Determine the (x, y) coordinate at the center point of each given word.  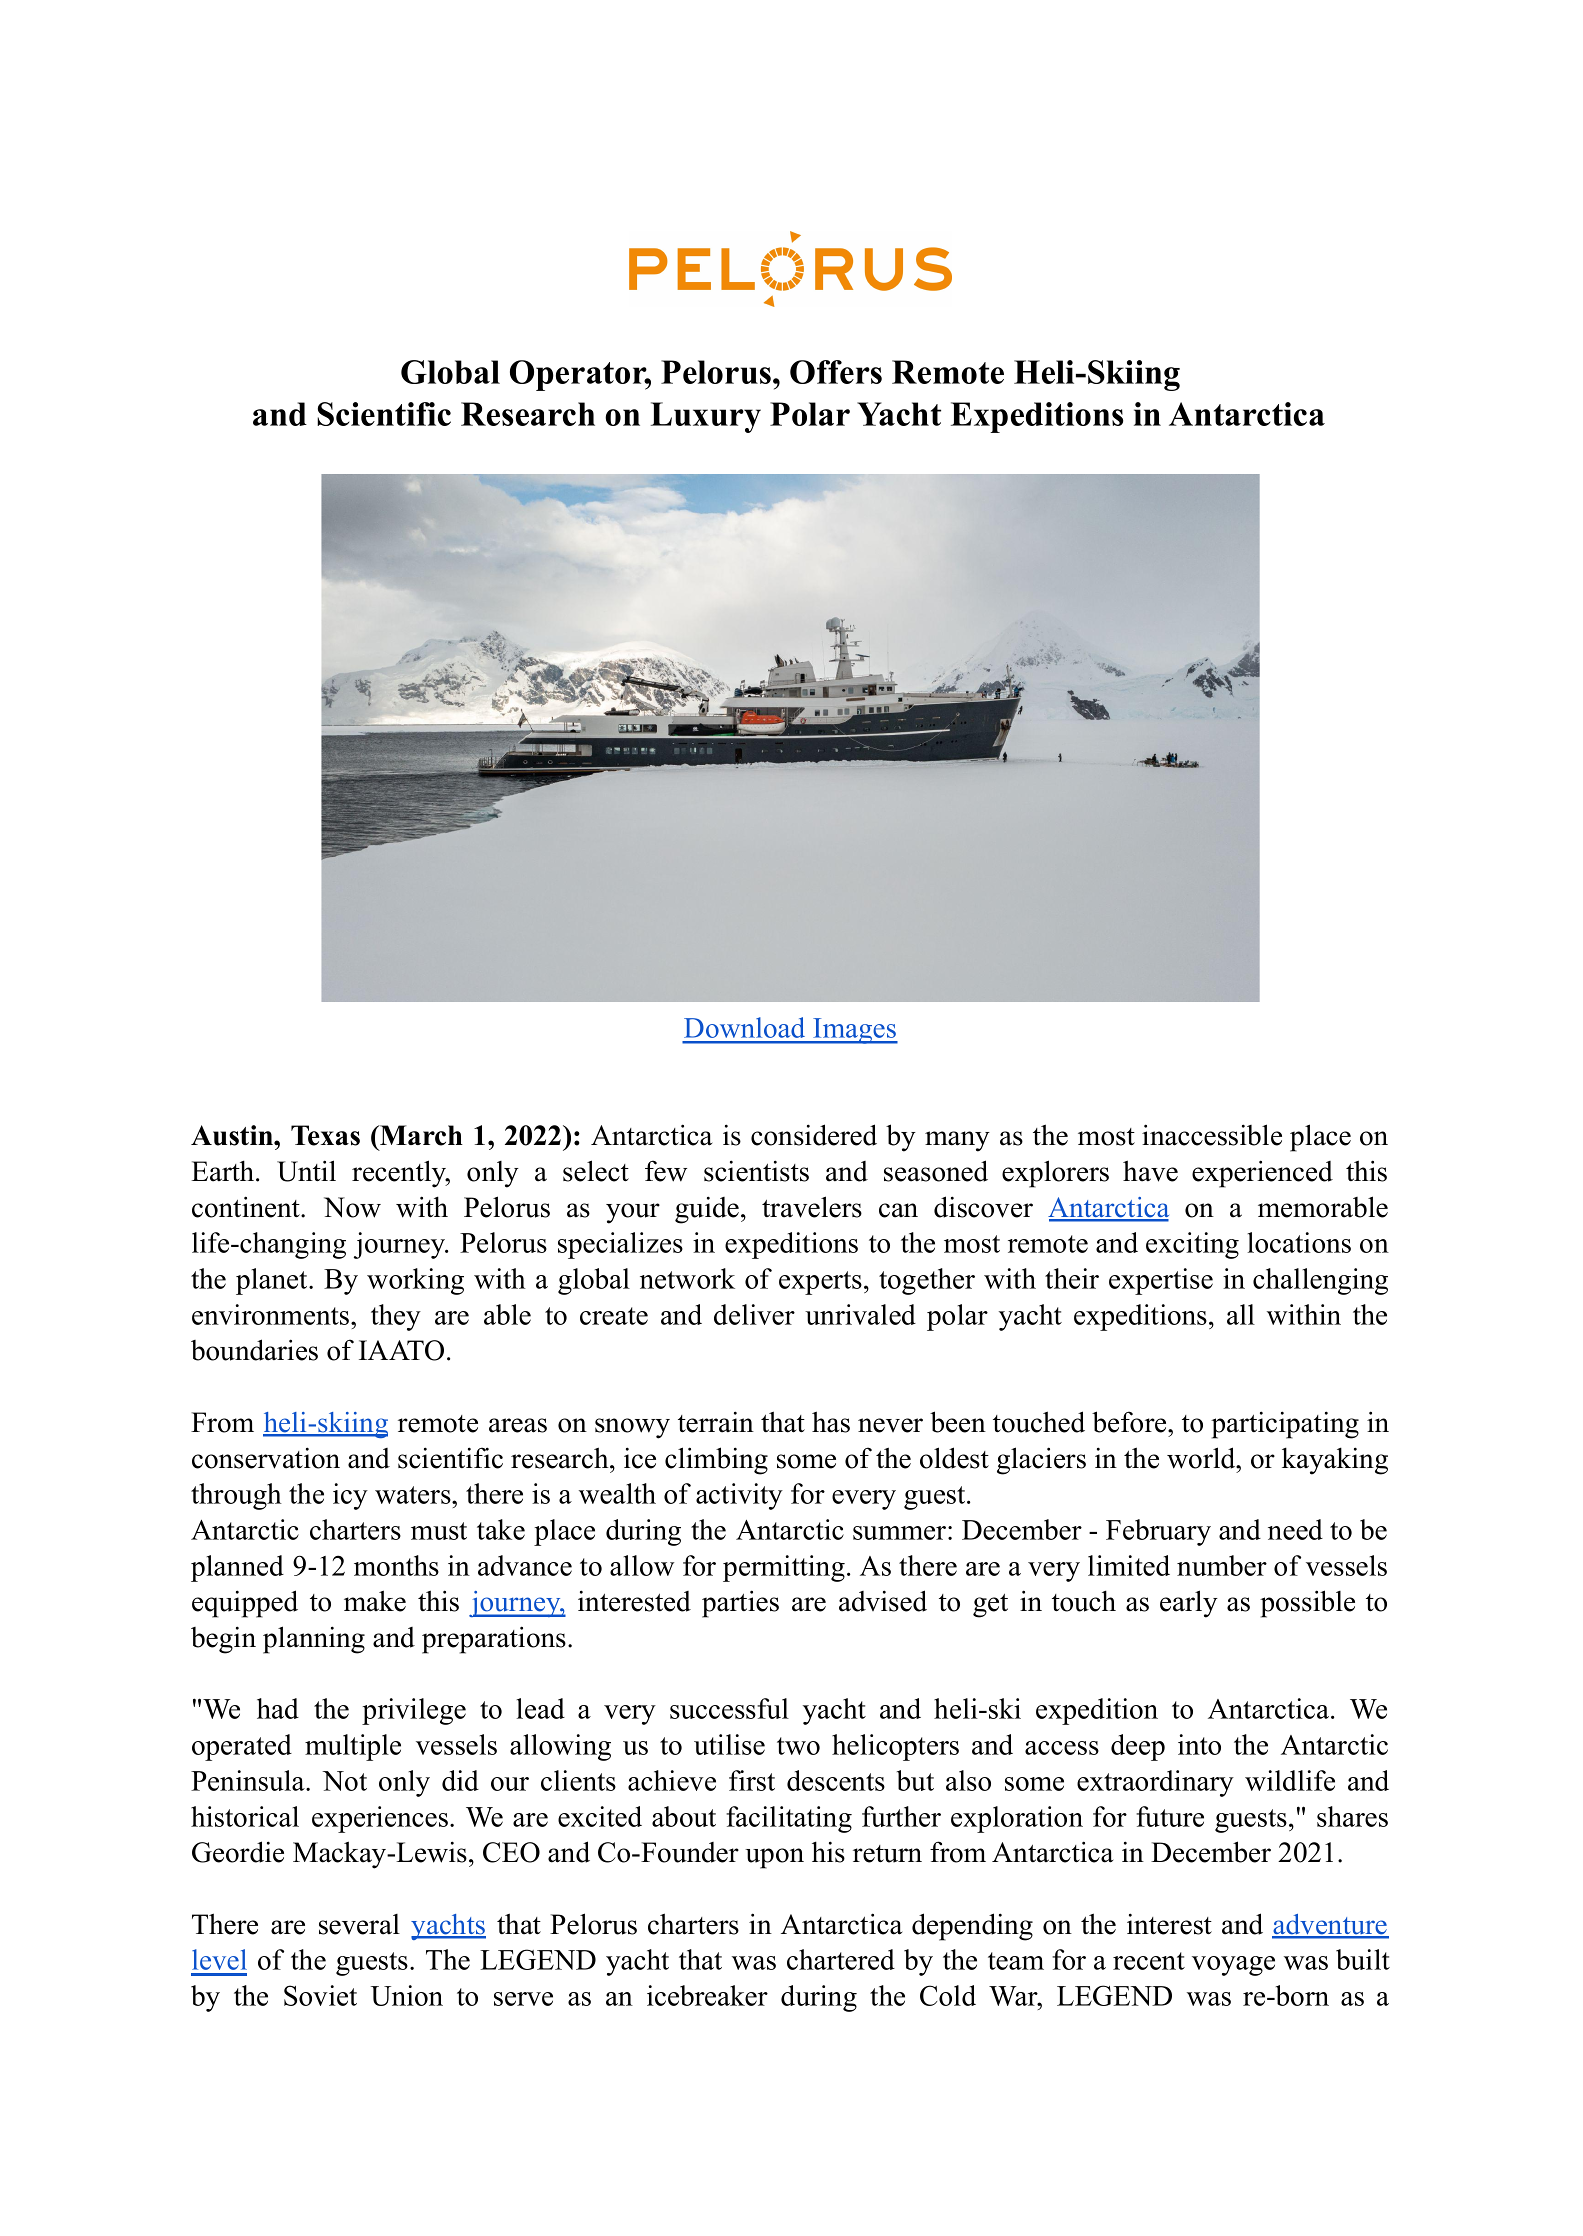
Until (306, 1171)
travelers (812, 1207)
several (359, 1924)
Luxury (706, 417)
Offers (836, 372)
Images (854, 1031)
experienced (1262, 1174)
